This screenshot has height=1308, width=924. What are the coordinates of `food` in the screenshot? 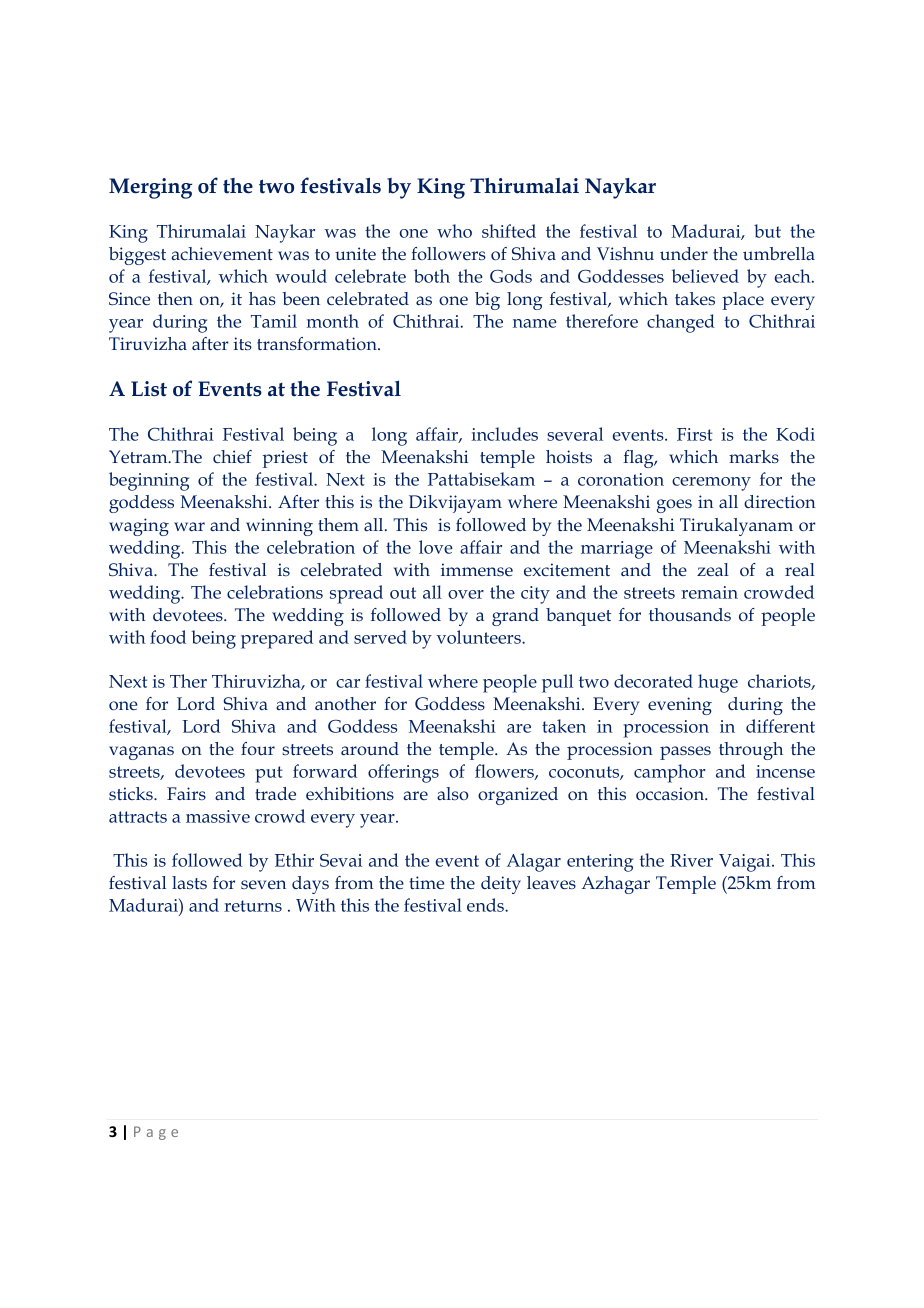 It's located at (168, 637).
